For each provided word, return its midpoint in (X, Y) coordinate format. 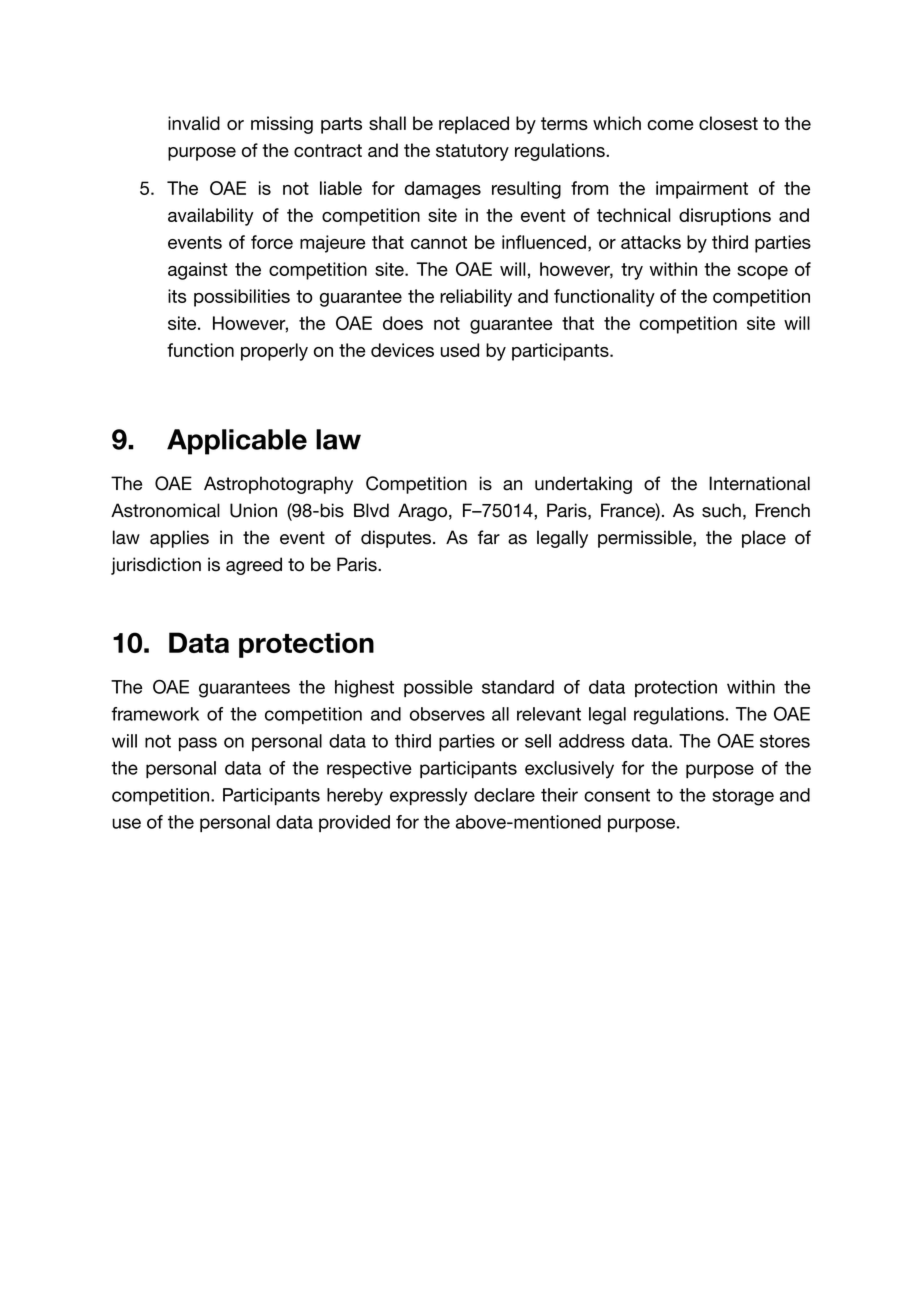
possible (438, 688)
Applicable (237, 442)
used (460, 350)
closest (728, 123)
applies (179, 539)
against (197, 271)
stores (785, 741)
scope (762, 273)
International (759, 483)
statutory (472, 152)
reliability (476, 298)
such (721, 510)
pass (198, 744)
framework (155, 714)
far (489, 537)
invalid (194, 123)
